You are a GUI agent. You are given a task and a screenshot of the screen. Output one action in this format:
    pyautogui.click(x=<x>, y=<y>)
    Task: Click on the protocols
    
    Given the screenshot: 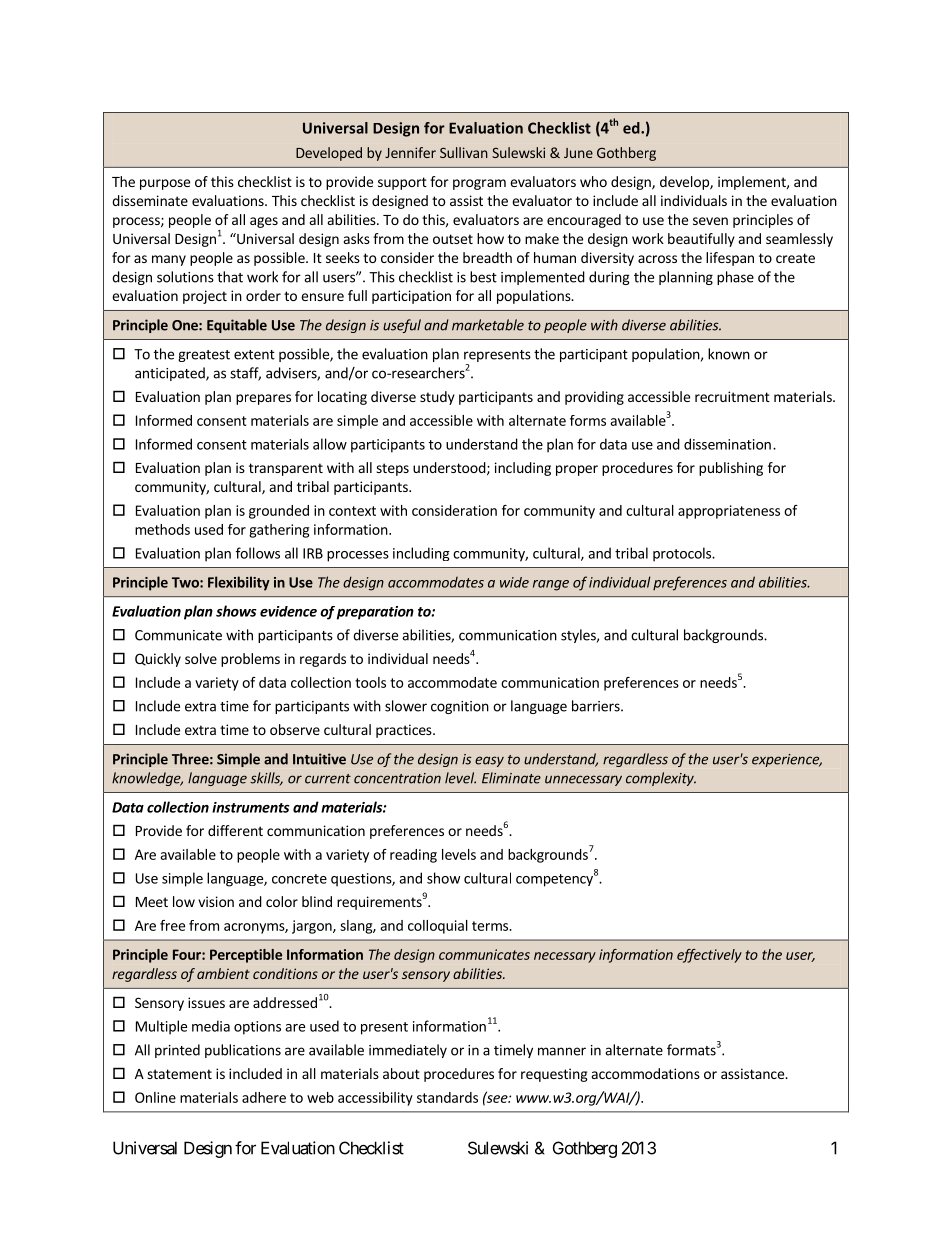 What is the action you would take?
    pyautogui.click(x=683, y=554)
